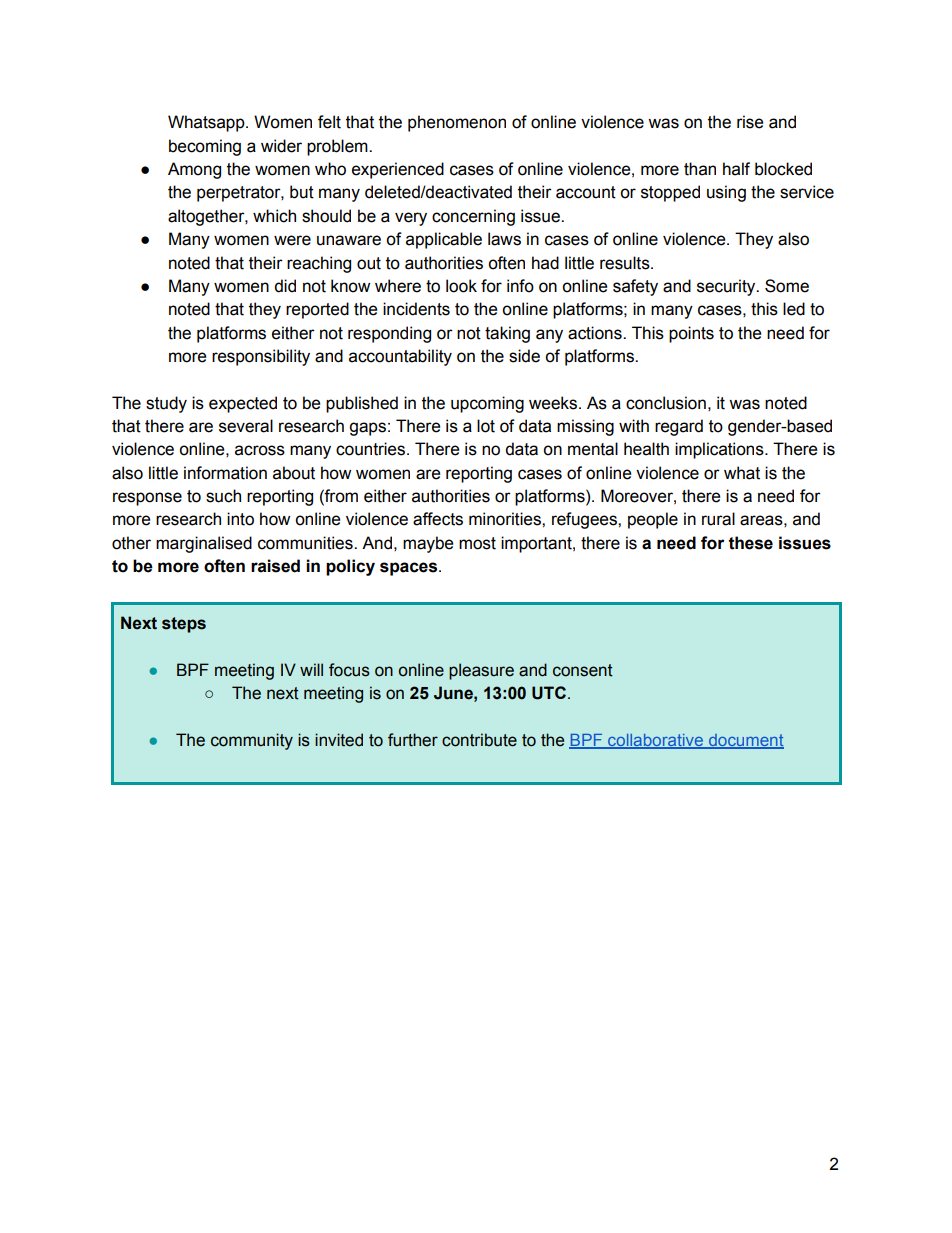 The image size is (952, 1233). I want to click on rise, so click(750, 122).
